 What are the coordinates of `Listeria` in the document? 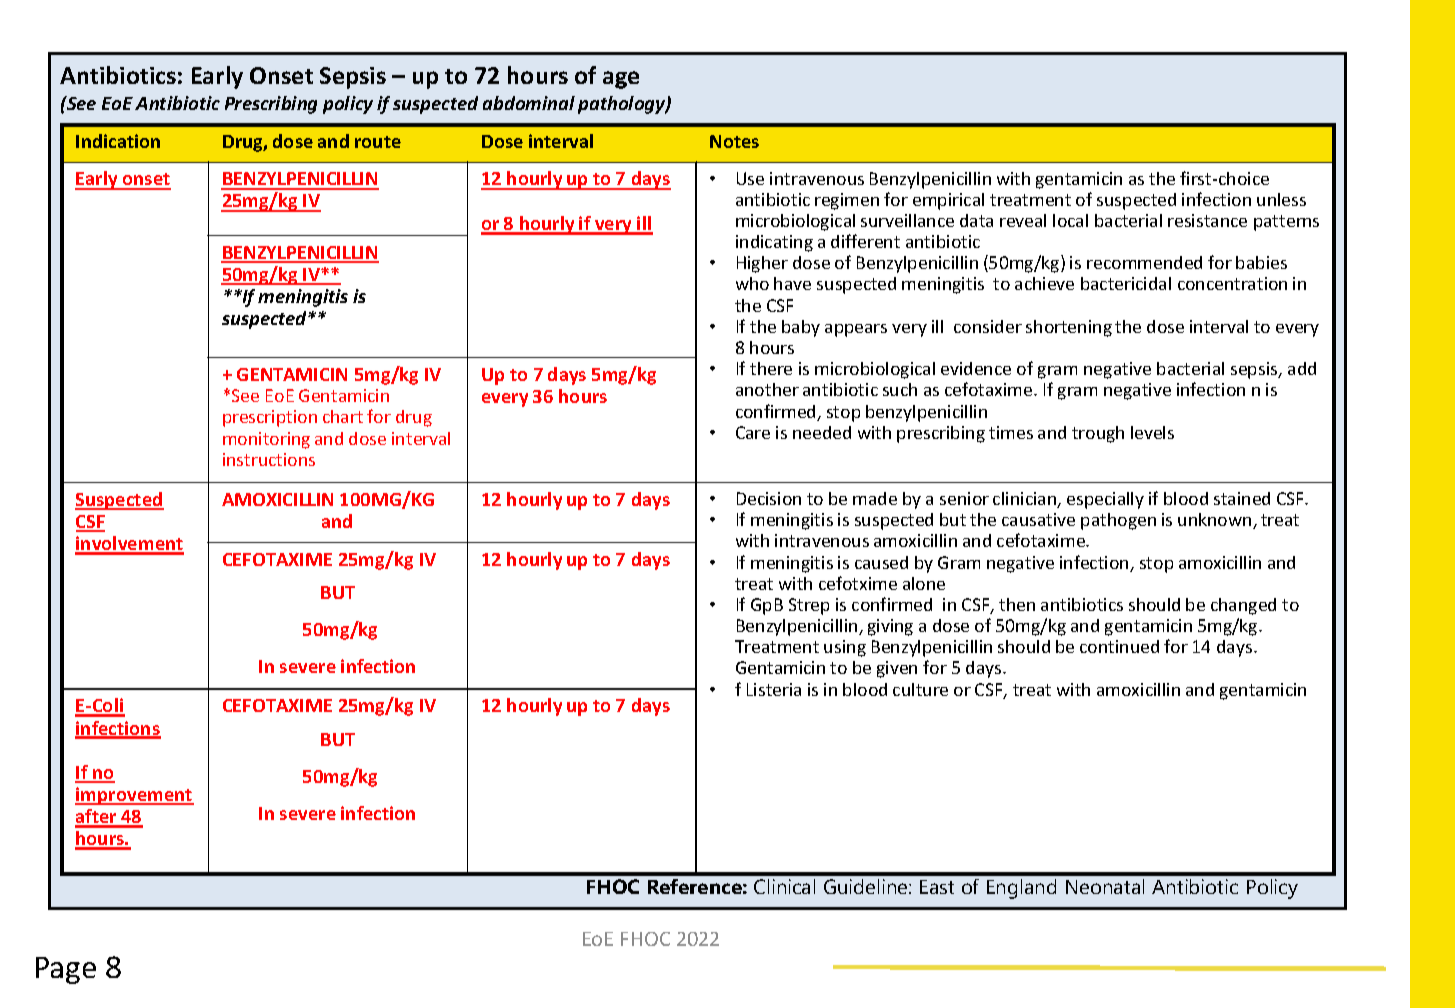 It's located at (774, 689).
